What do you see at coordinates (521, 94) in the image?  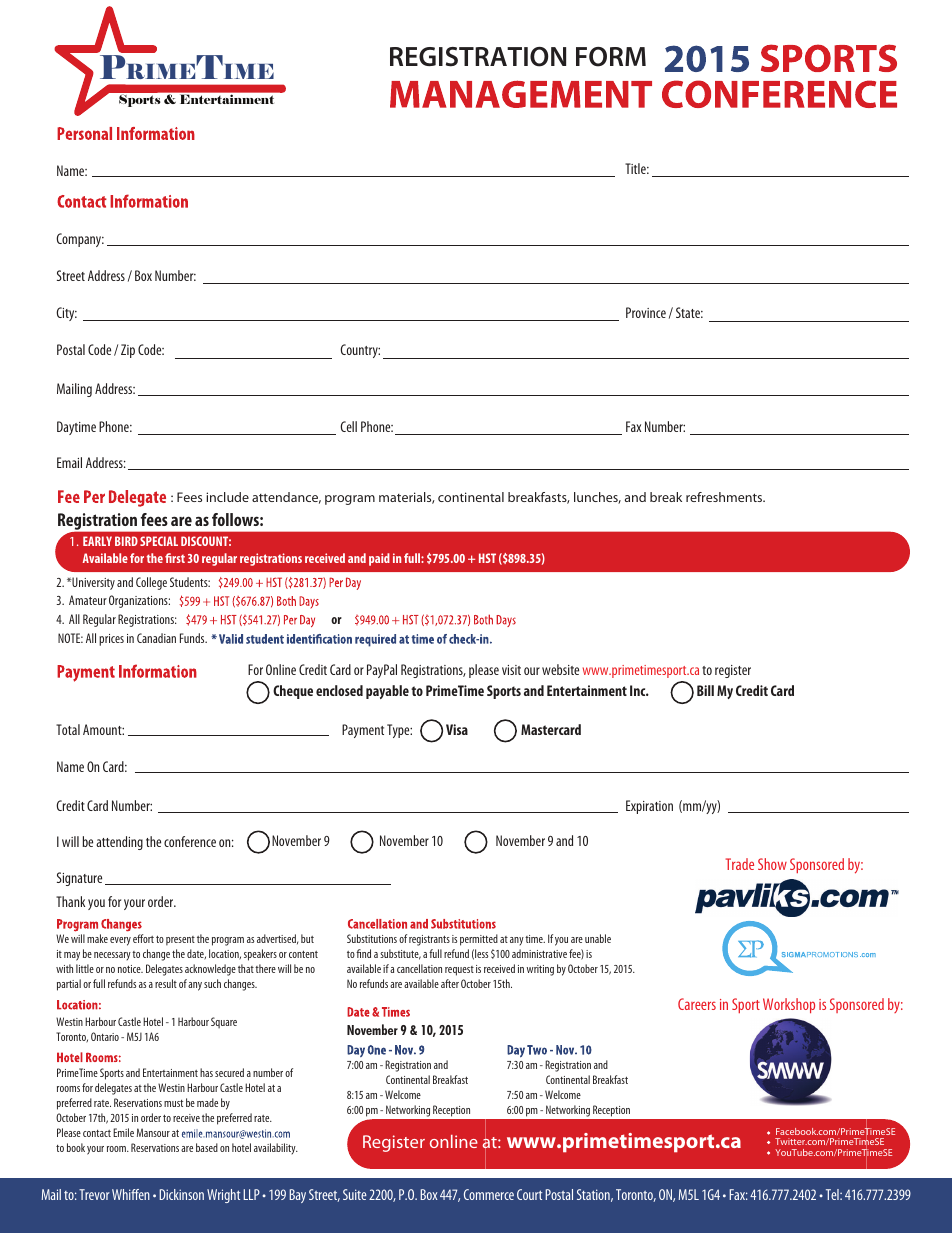 I see `MANAGEMENT` at bounding box center [521, 94].
